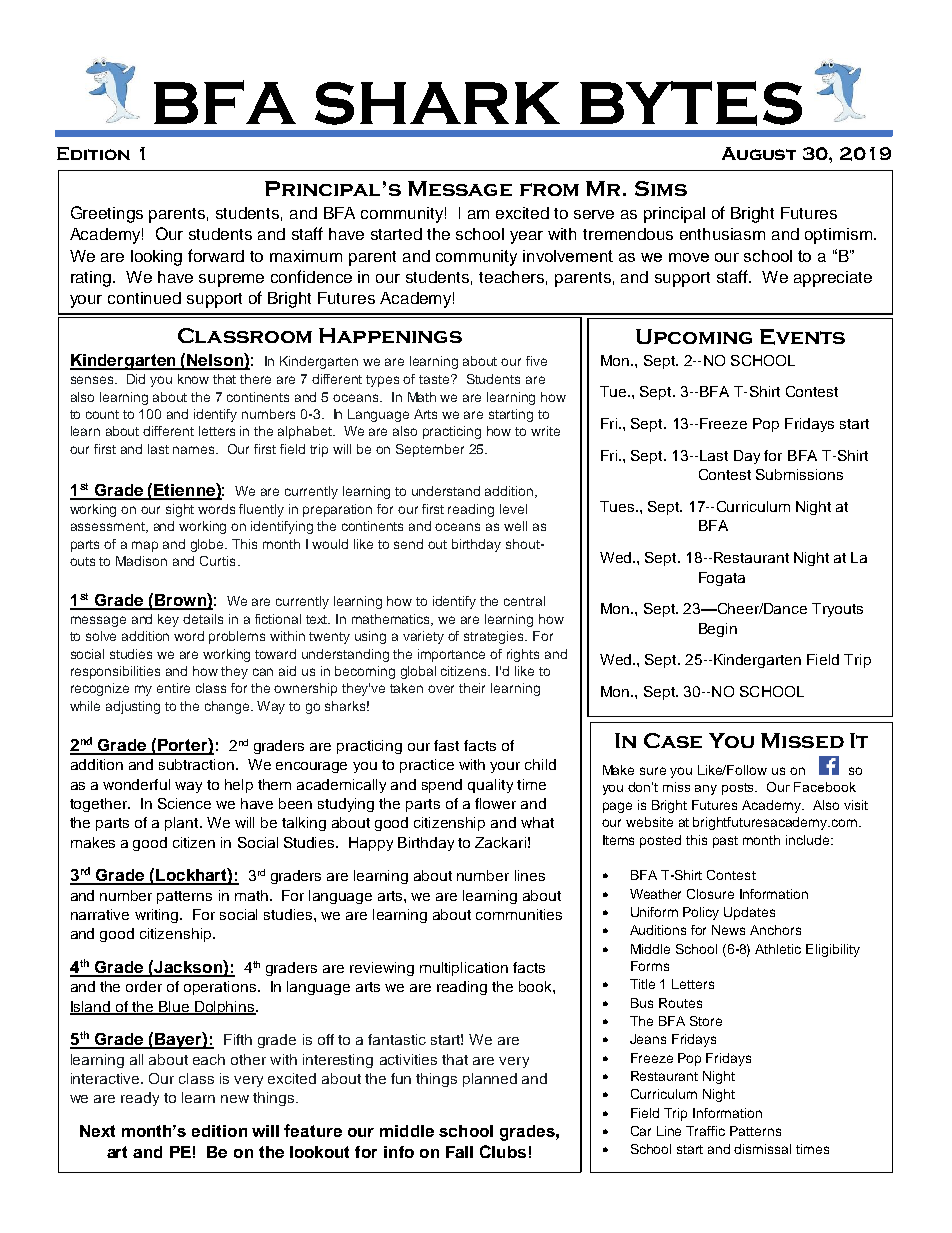 The width and height of the screenshot is (952, 1233). Describe the element at coordinates (718, 630) in the screenshot. I see `Begin` at that location.
